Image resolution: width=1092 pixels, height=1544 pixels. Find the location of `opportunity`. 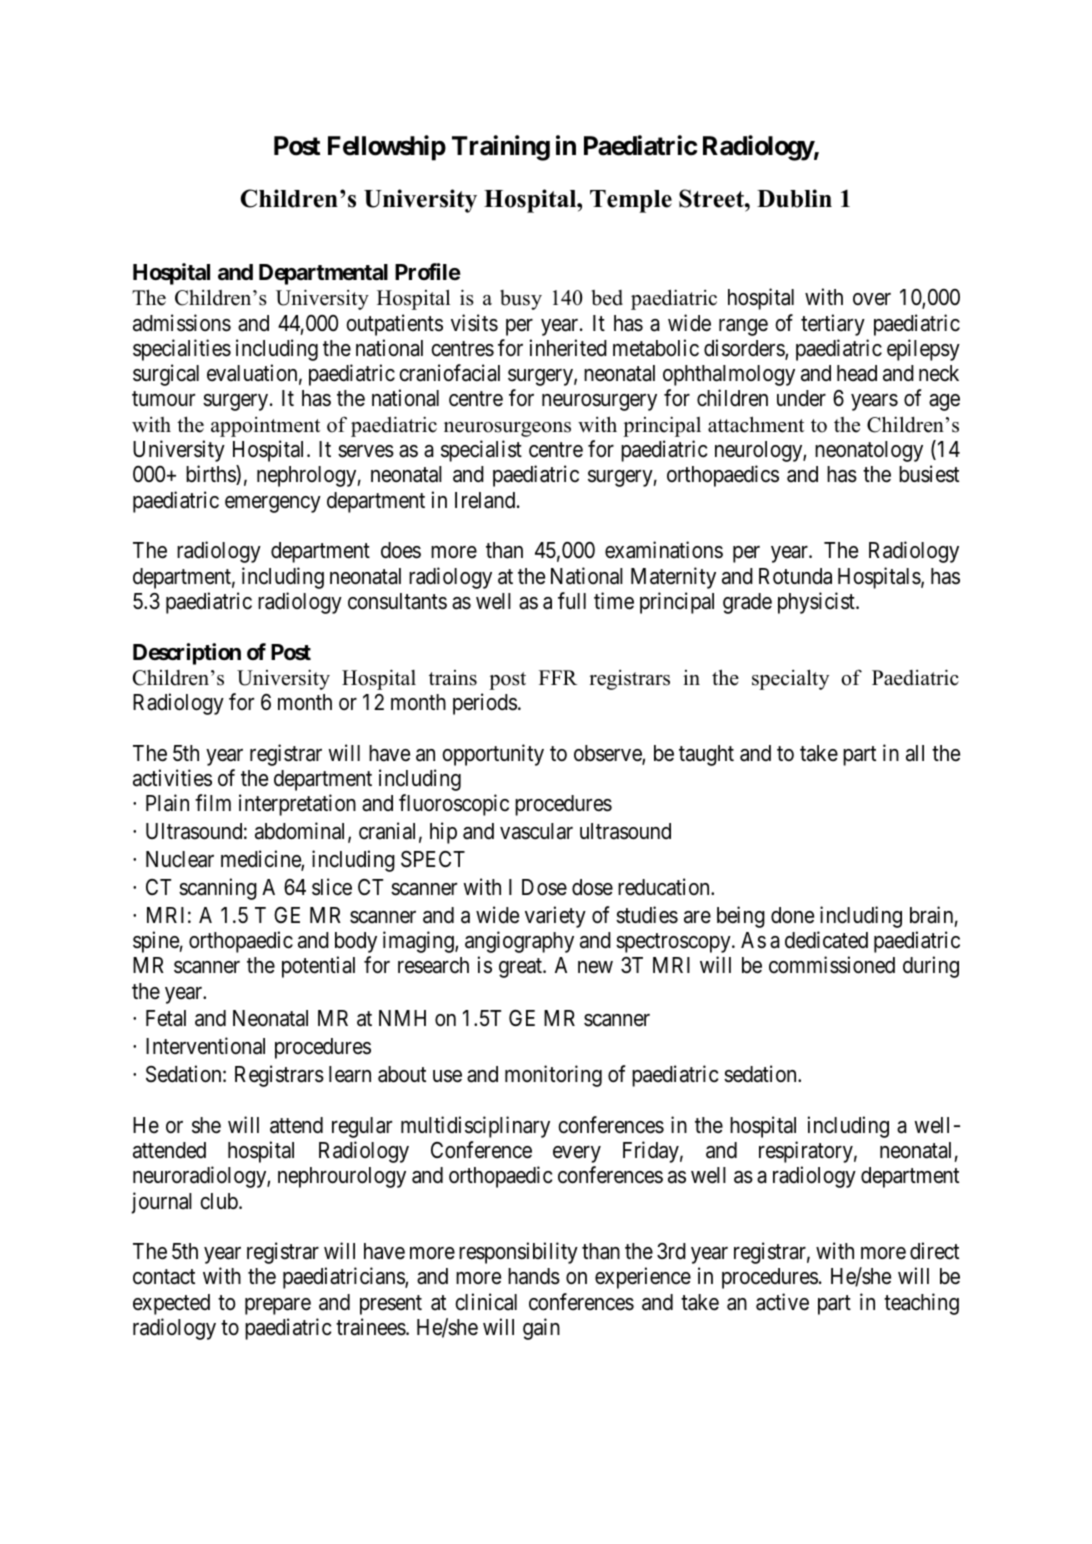

opportunity is located at coordinates (493, 755).
